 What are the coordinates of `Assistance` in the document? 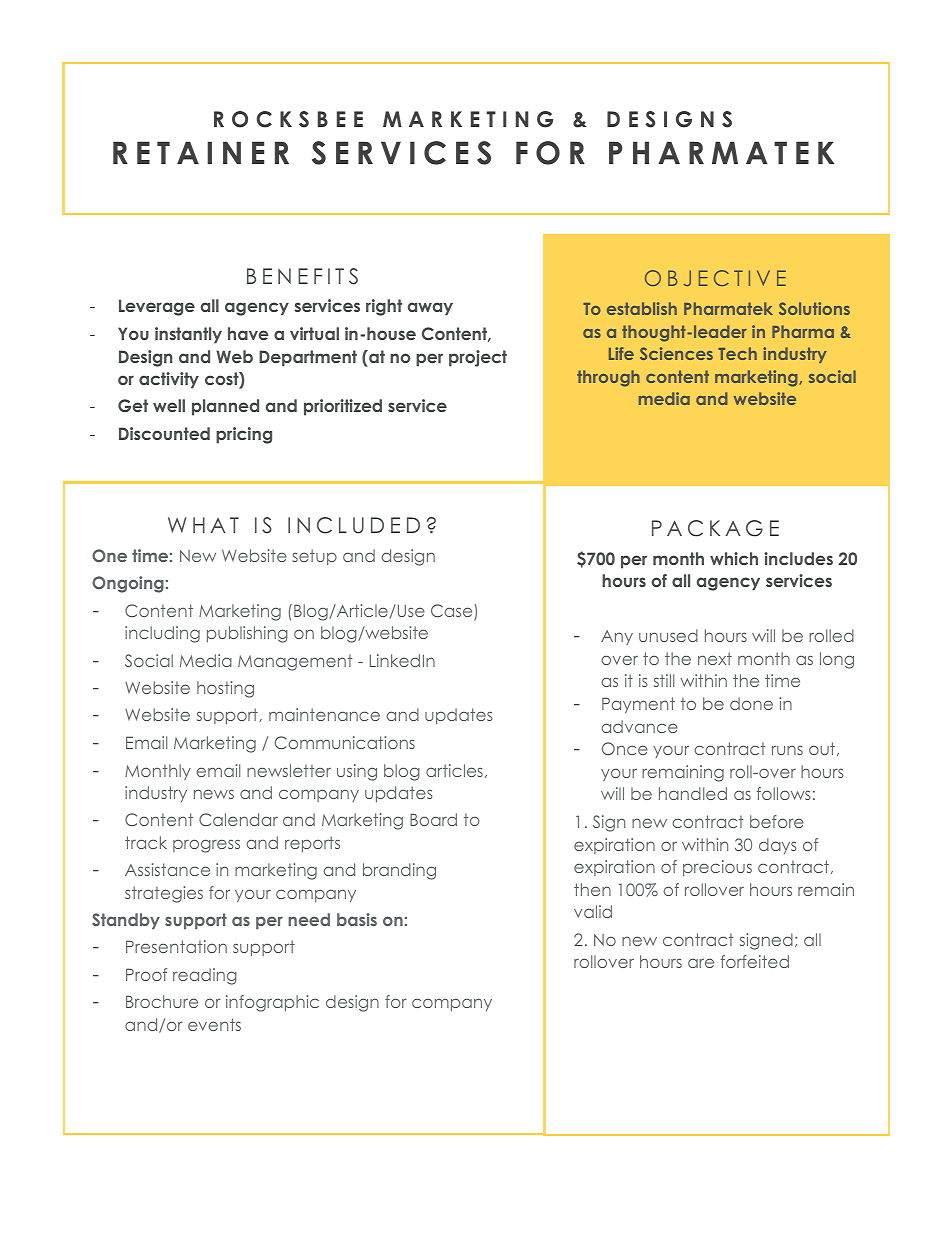 It's located at (167, 869).
